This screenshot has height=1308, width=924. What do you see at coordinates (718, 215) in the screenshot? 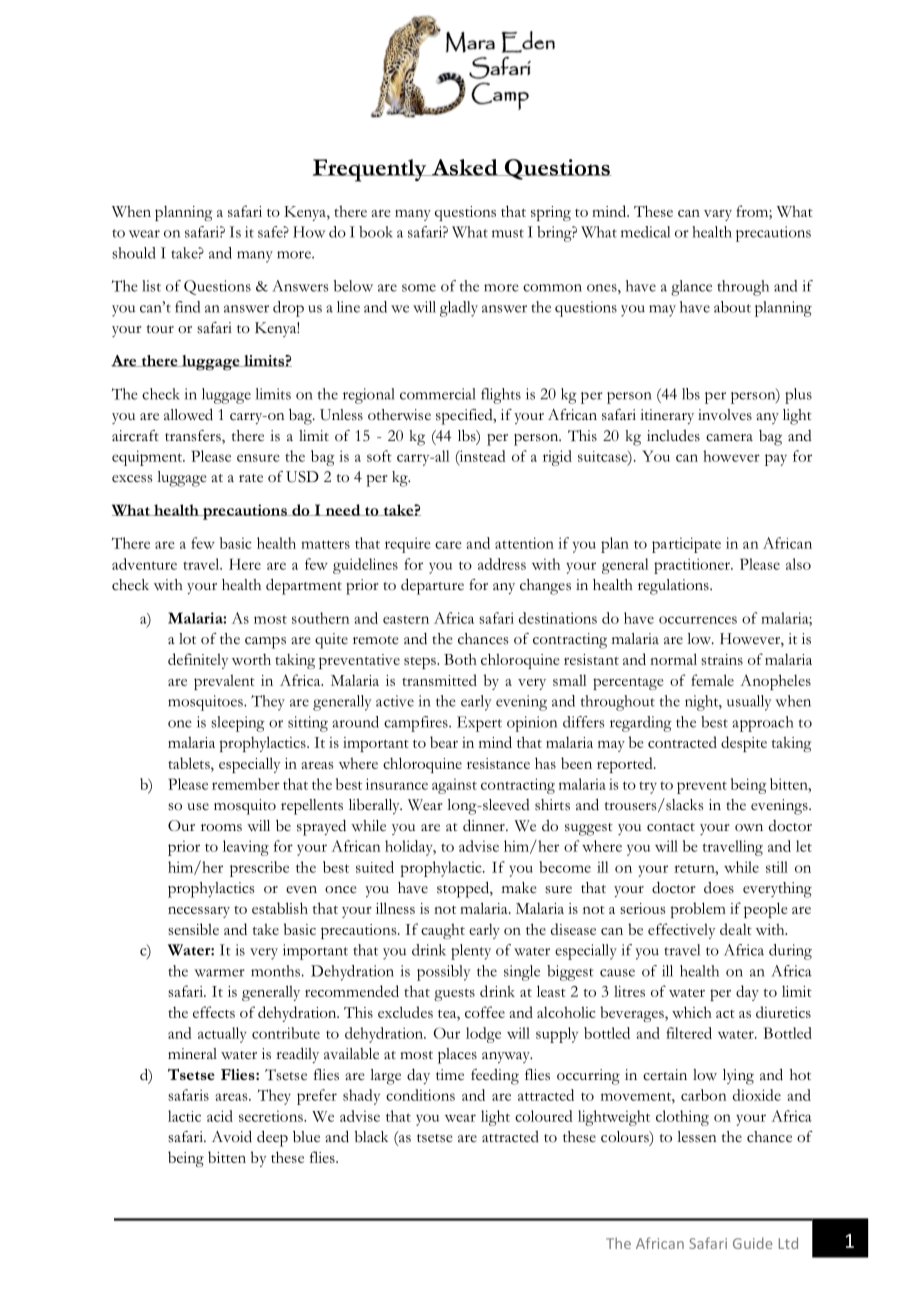
I see `vary` at bounding box center [718, 215].
